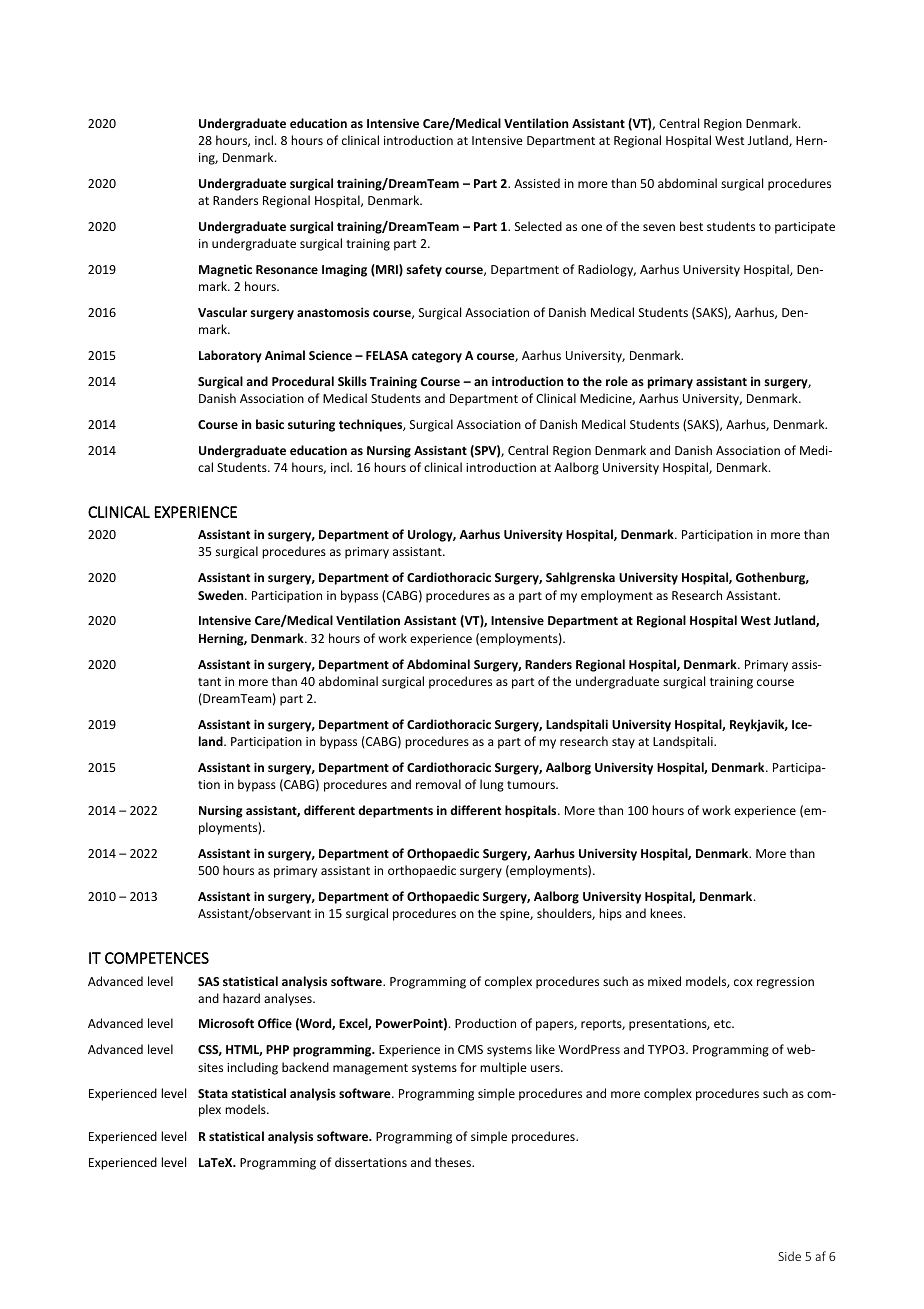  What do you see at coordinates (213, 1093) in the page?
I see `Stata` at bounding box center [213, 1093].
